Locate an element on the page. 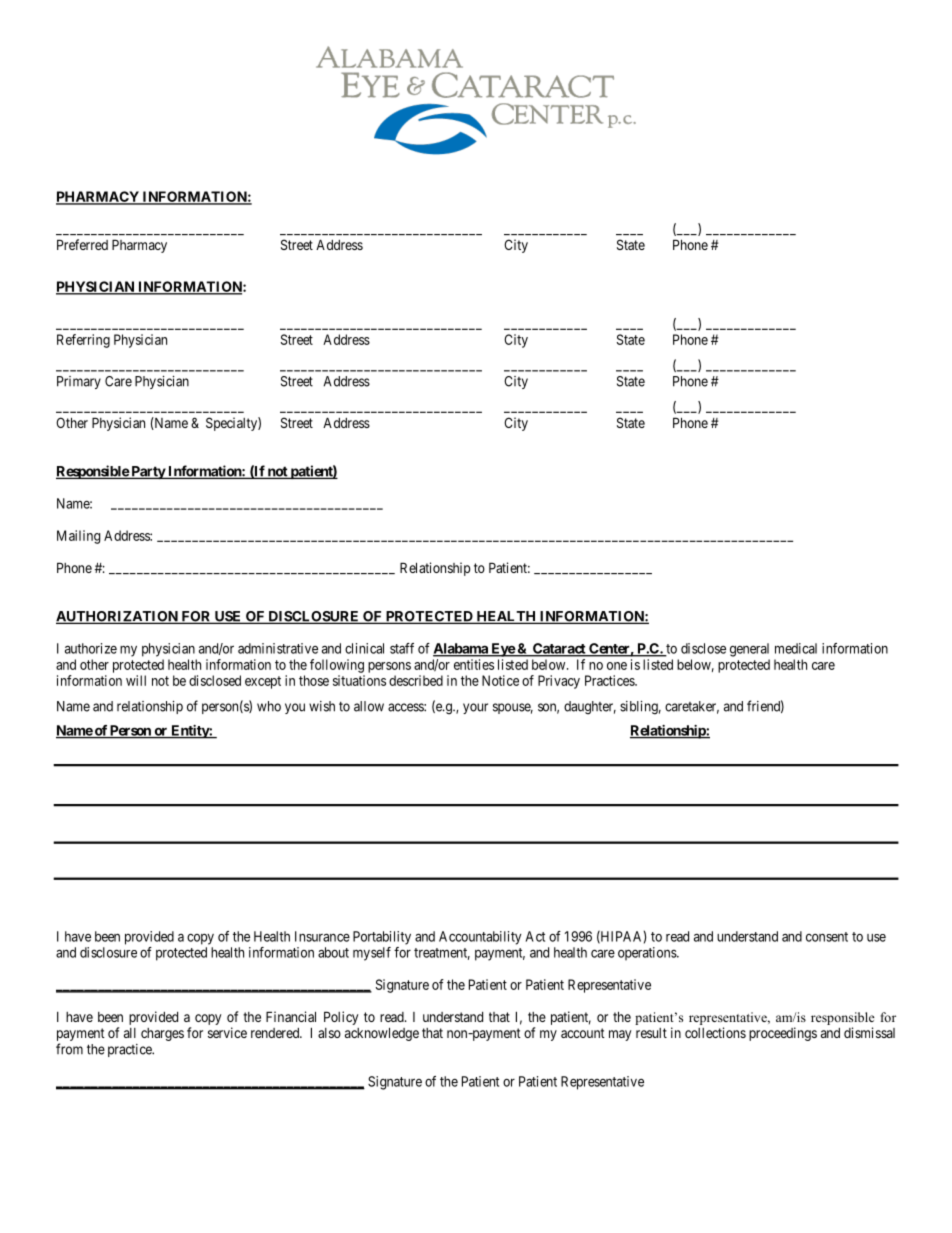  charges is located at coordinates (162, 1034).
